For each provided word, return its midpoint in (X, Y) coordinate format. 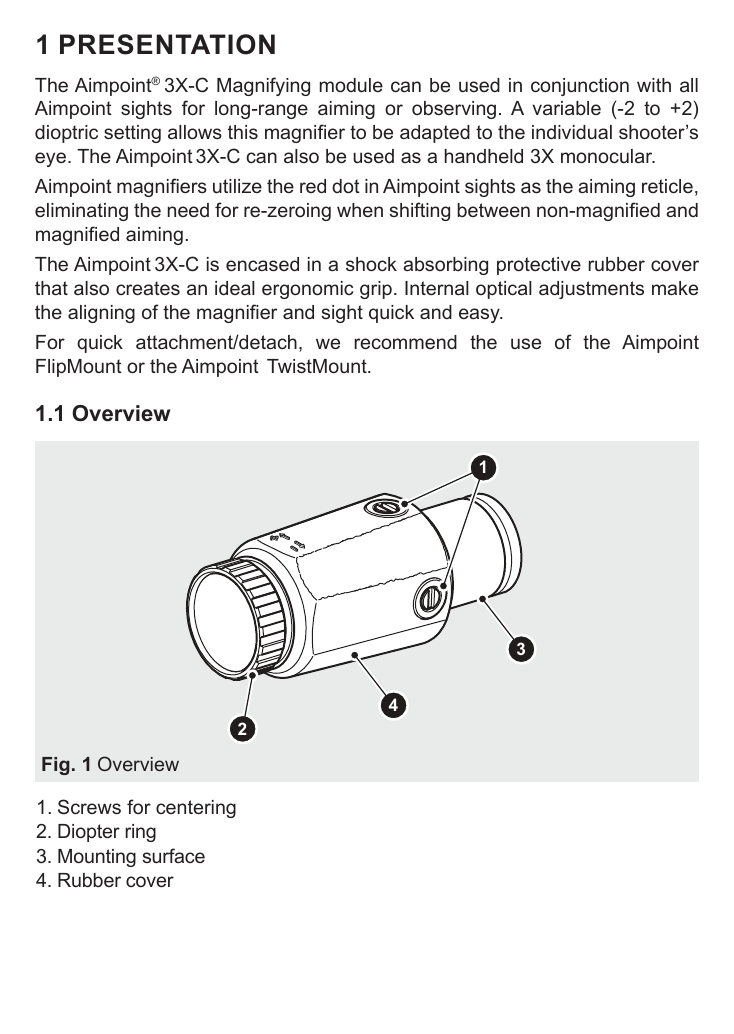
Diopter (89, 833)
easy (480, 315)
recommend (405, 342)
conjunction (580, 87)
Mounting (97, 858)
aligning (101, 314)
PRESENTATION (167, 44)
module (351, 85)
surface (173, 855)
